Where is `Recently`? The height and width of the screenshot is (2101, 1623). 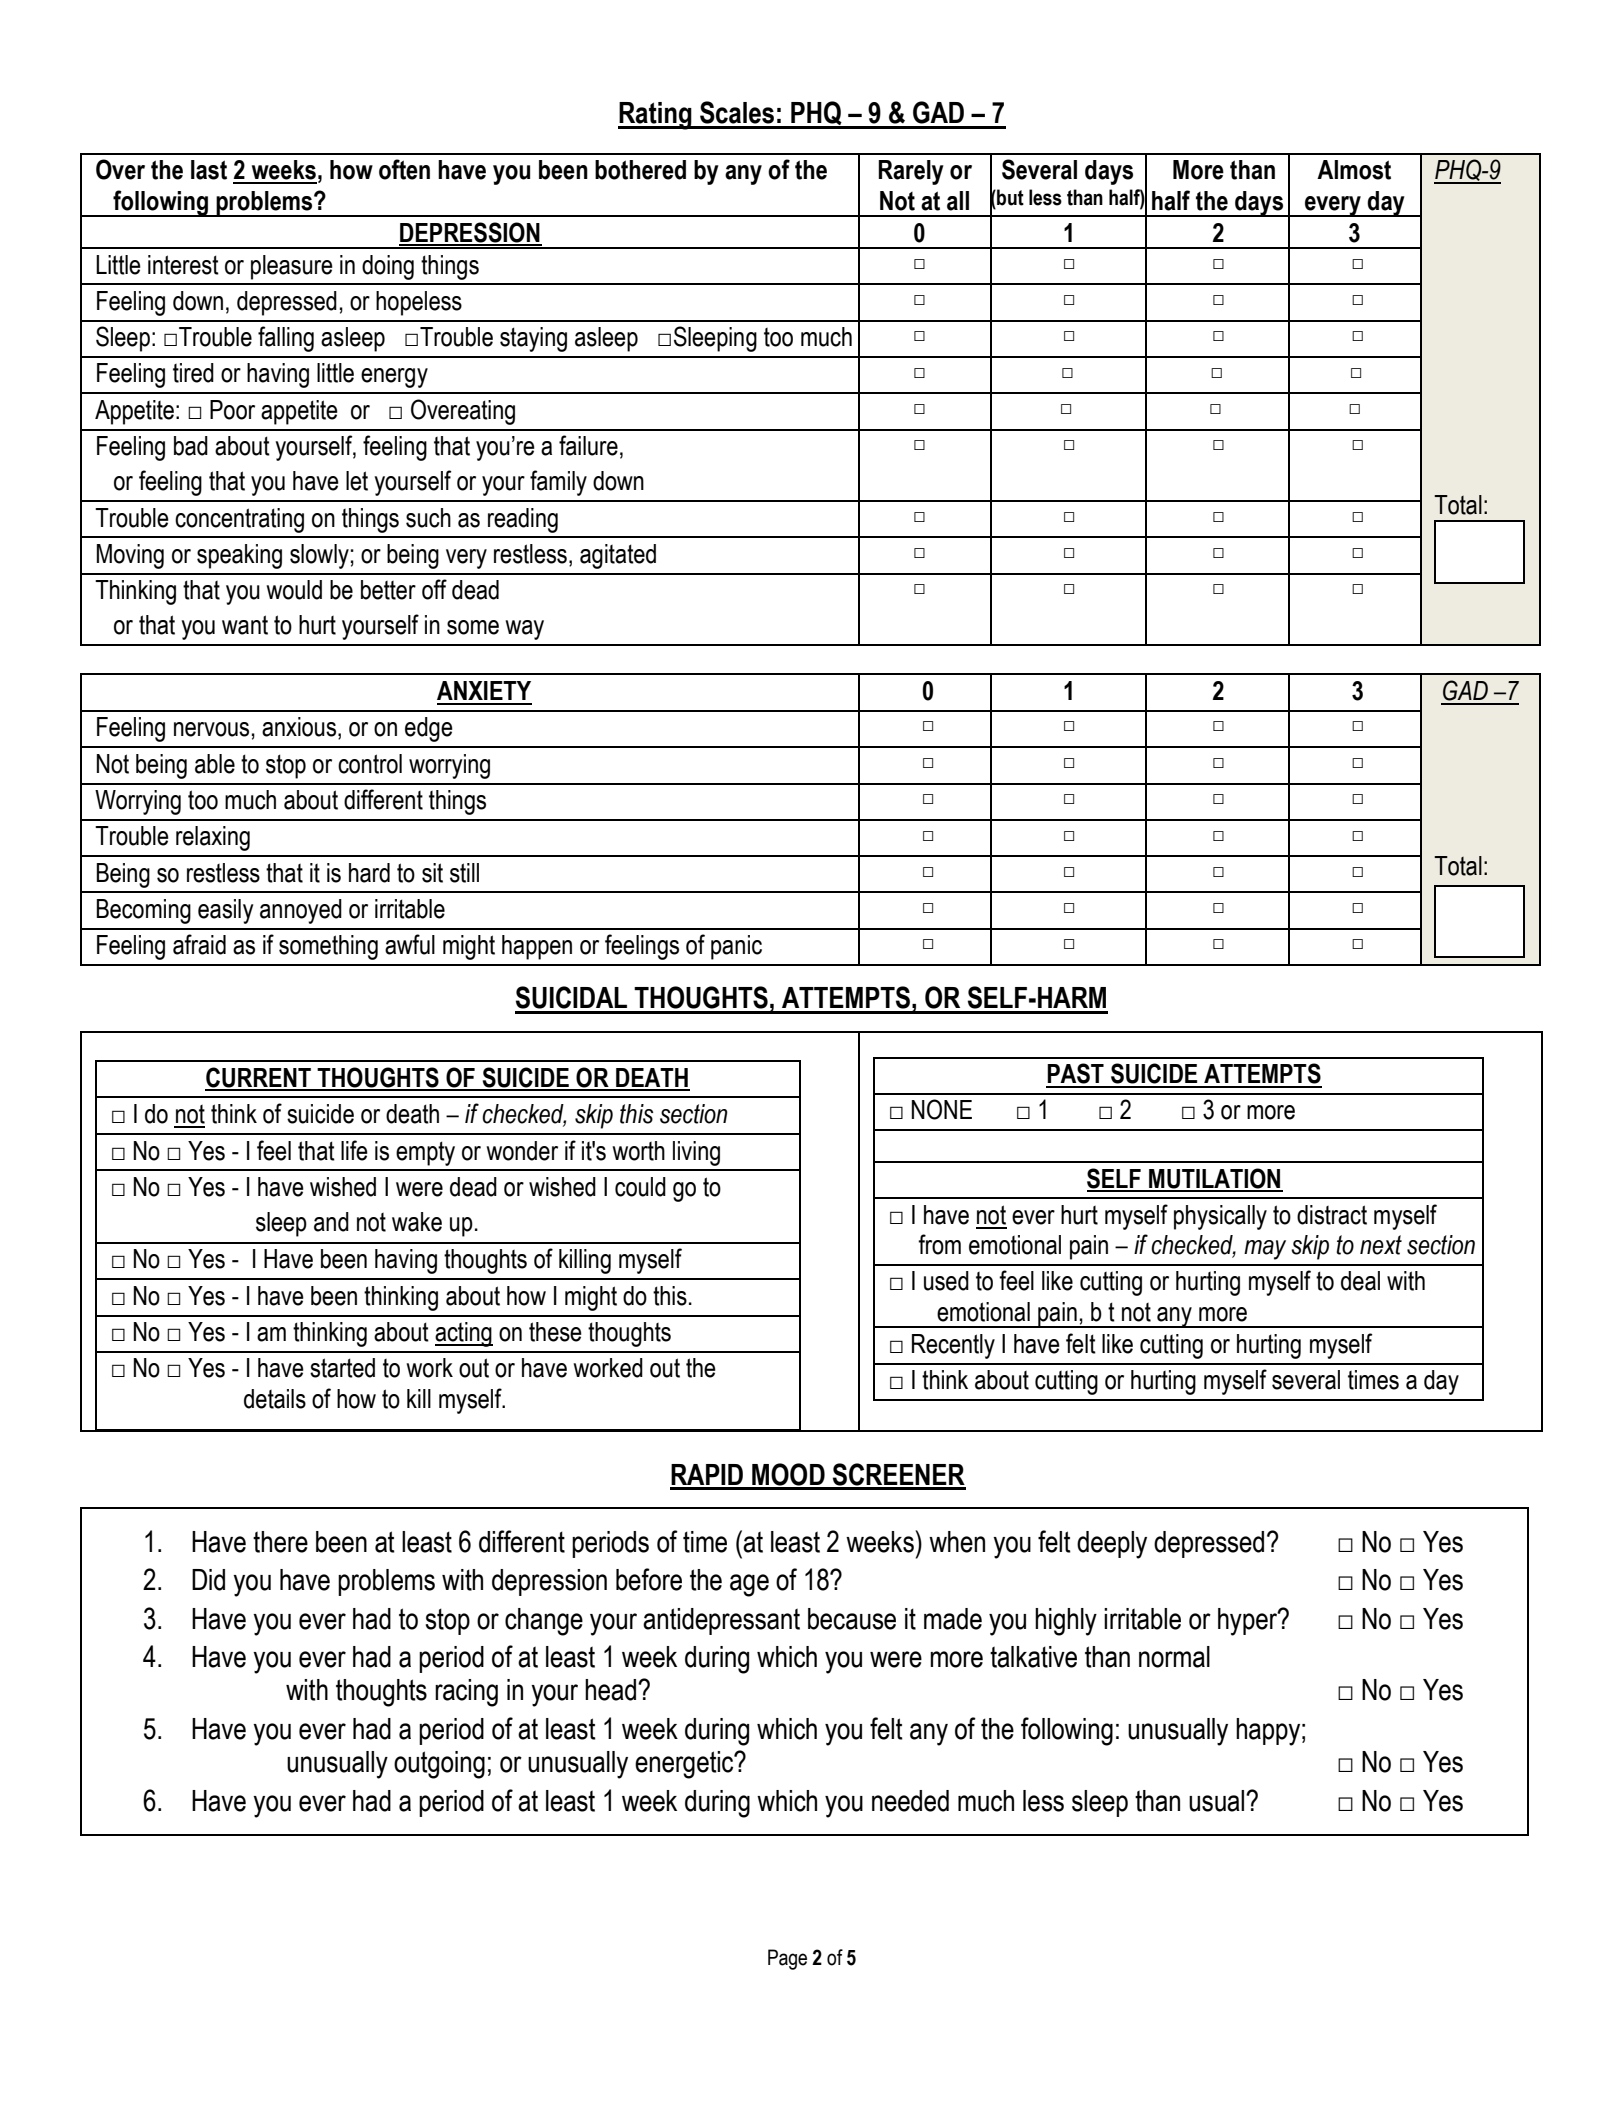 Recently is located at coordinates (953, 1346).
